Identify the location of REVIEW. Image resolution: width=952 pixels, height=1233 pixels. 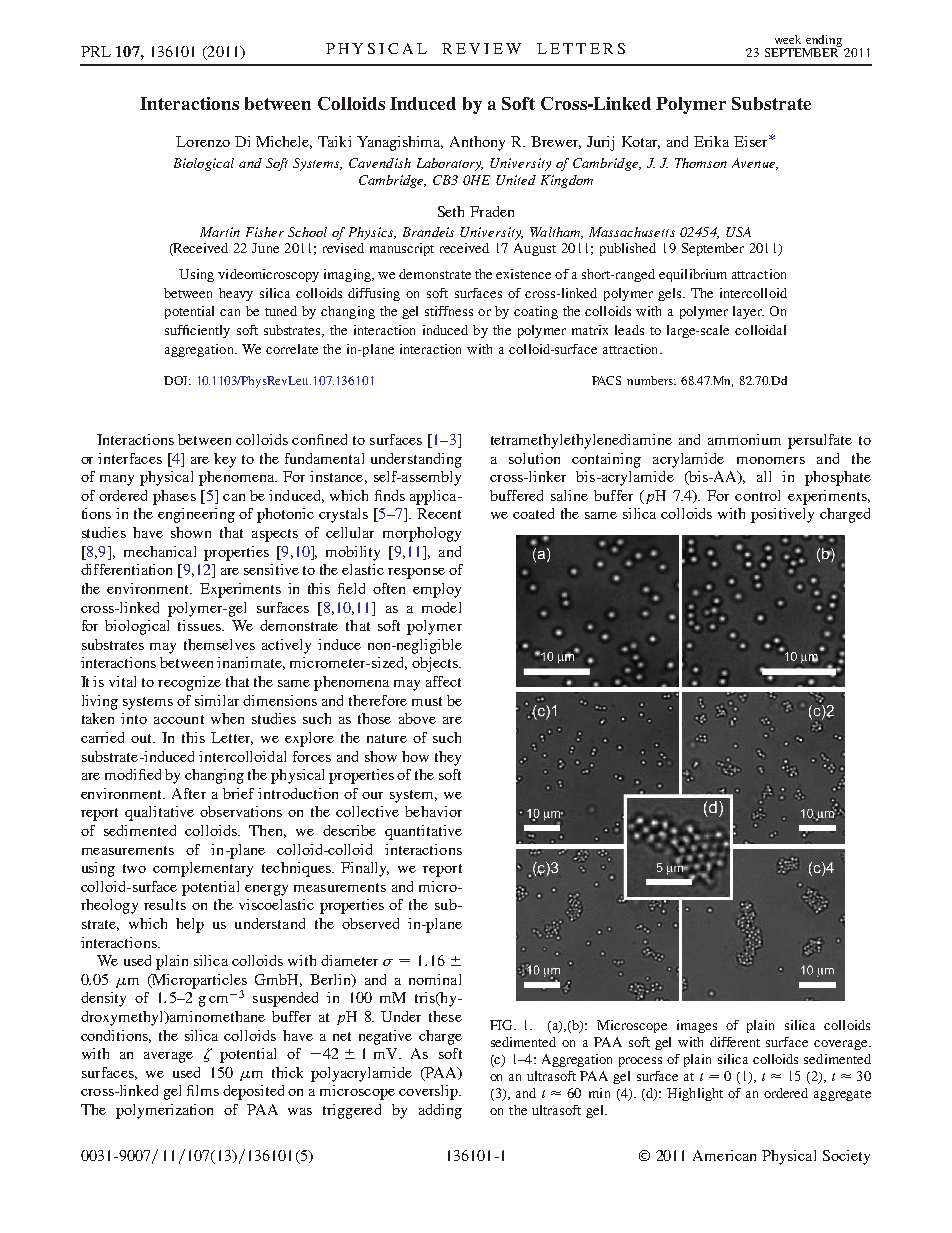
(481, 48).
